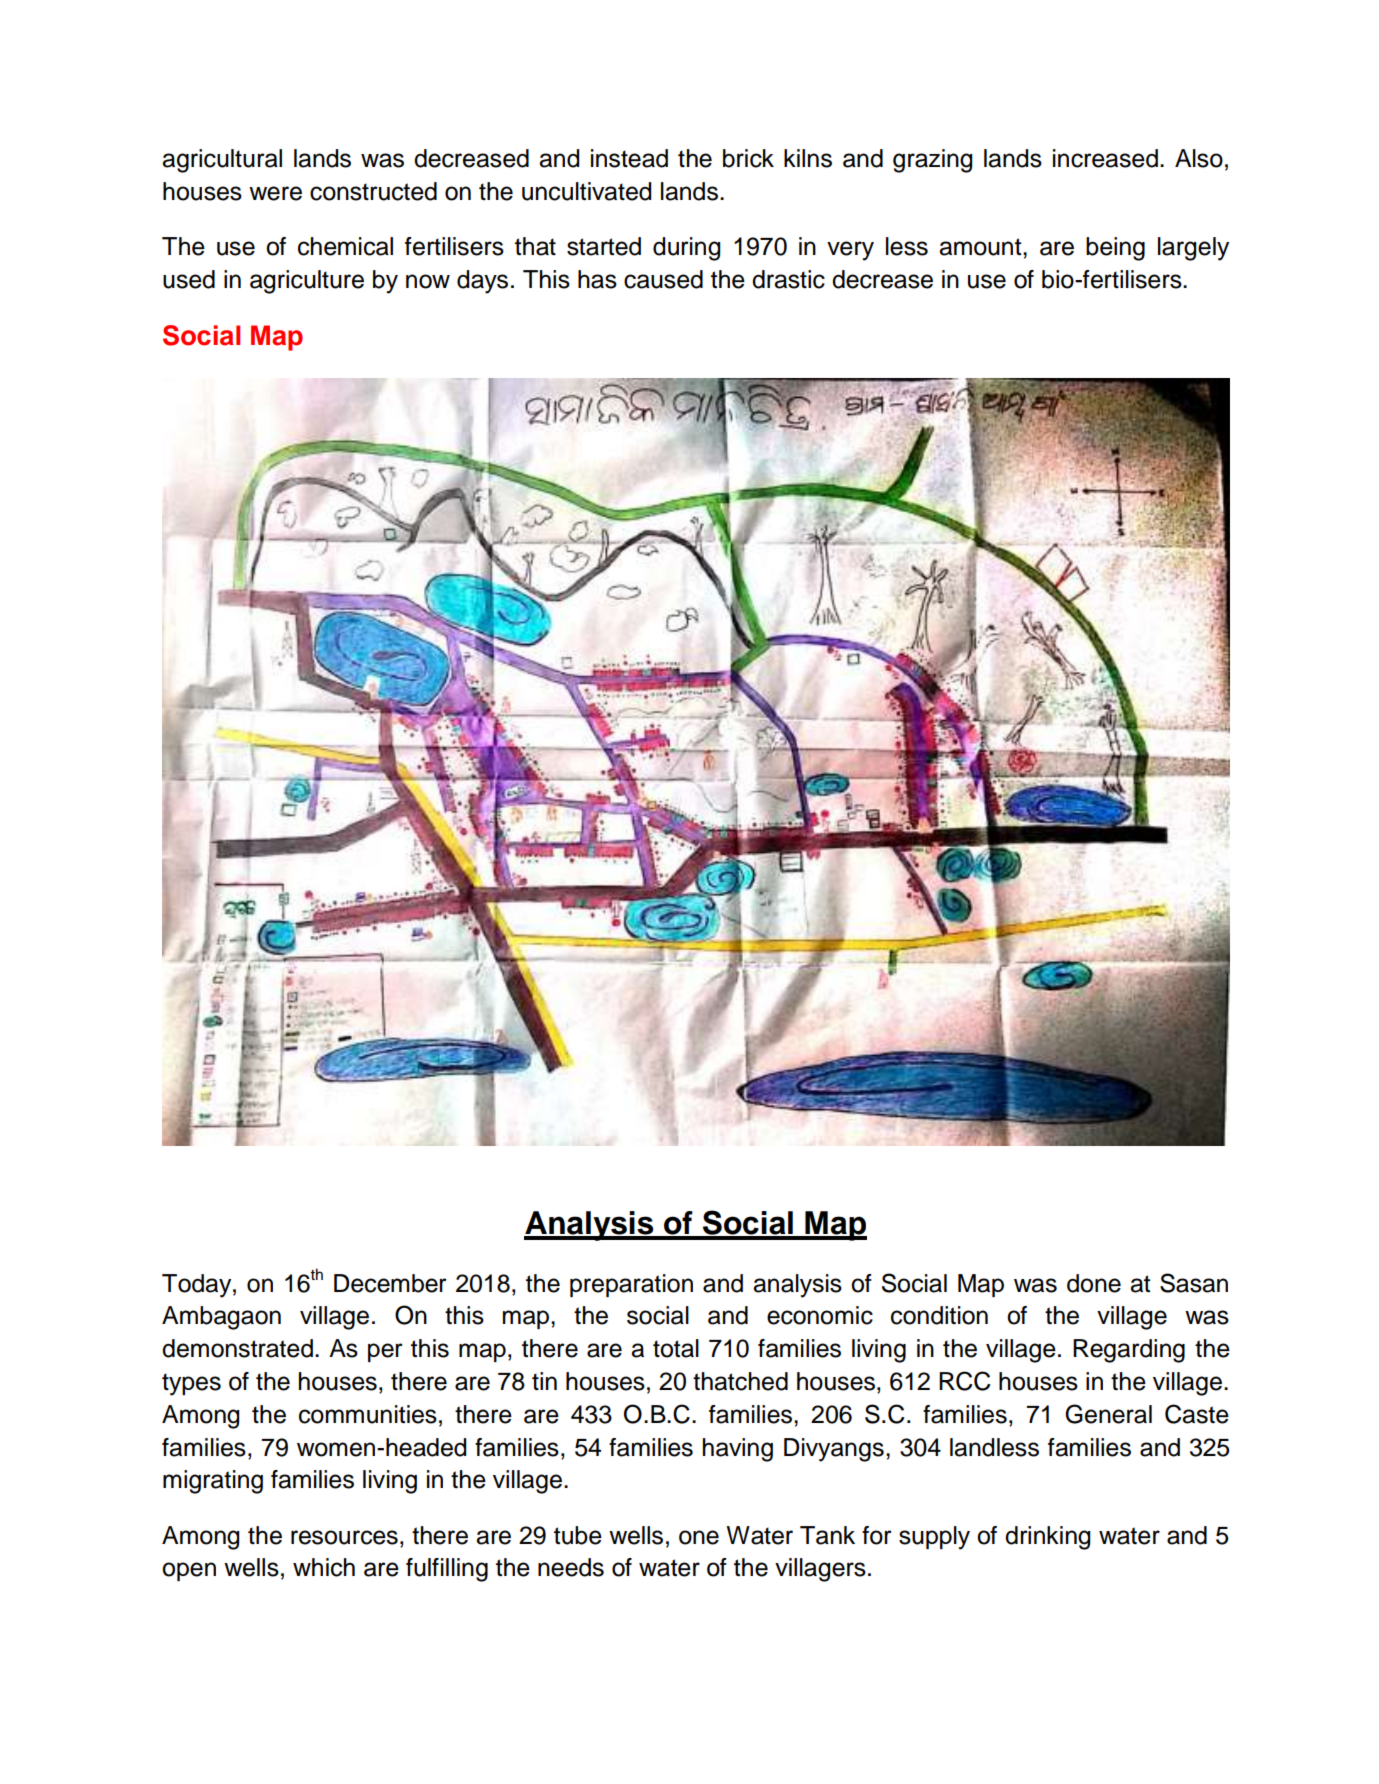  I want to click on tube, so click(578, 1535).
